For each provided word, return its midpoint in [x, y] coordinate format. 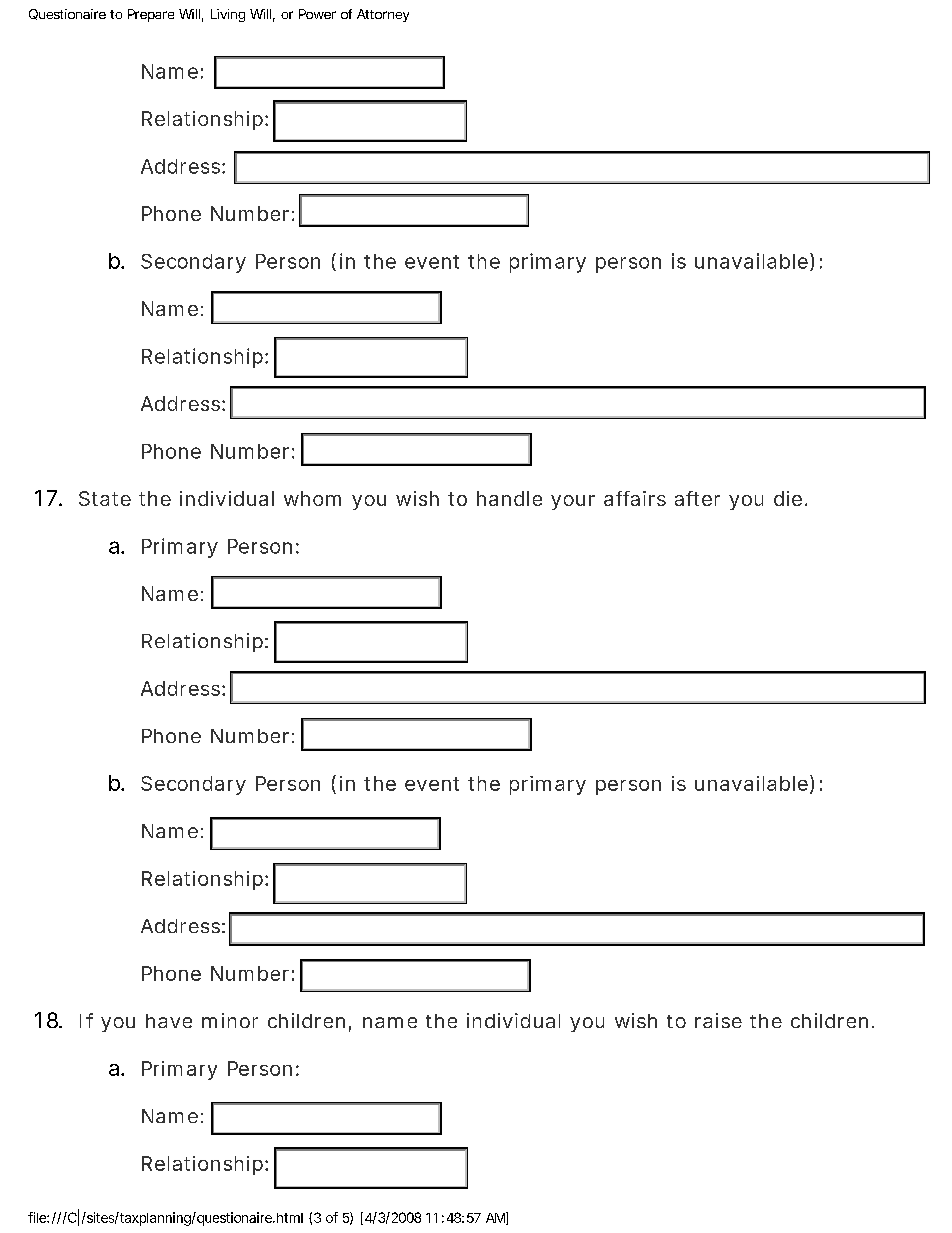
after [697, 498]
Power [317, 14]
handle [509, 498]
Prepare [151, 15]
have [169, 1021]
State [105, 498]
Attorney [383, 15]
